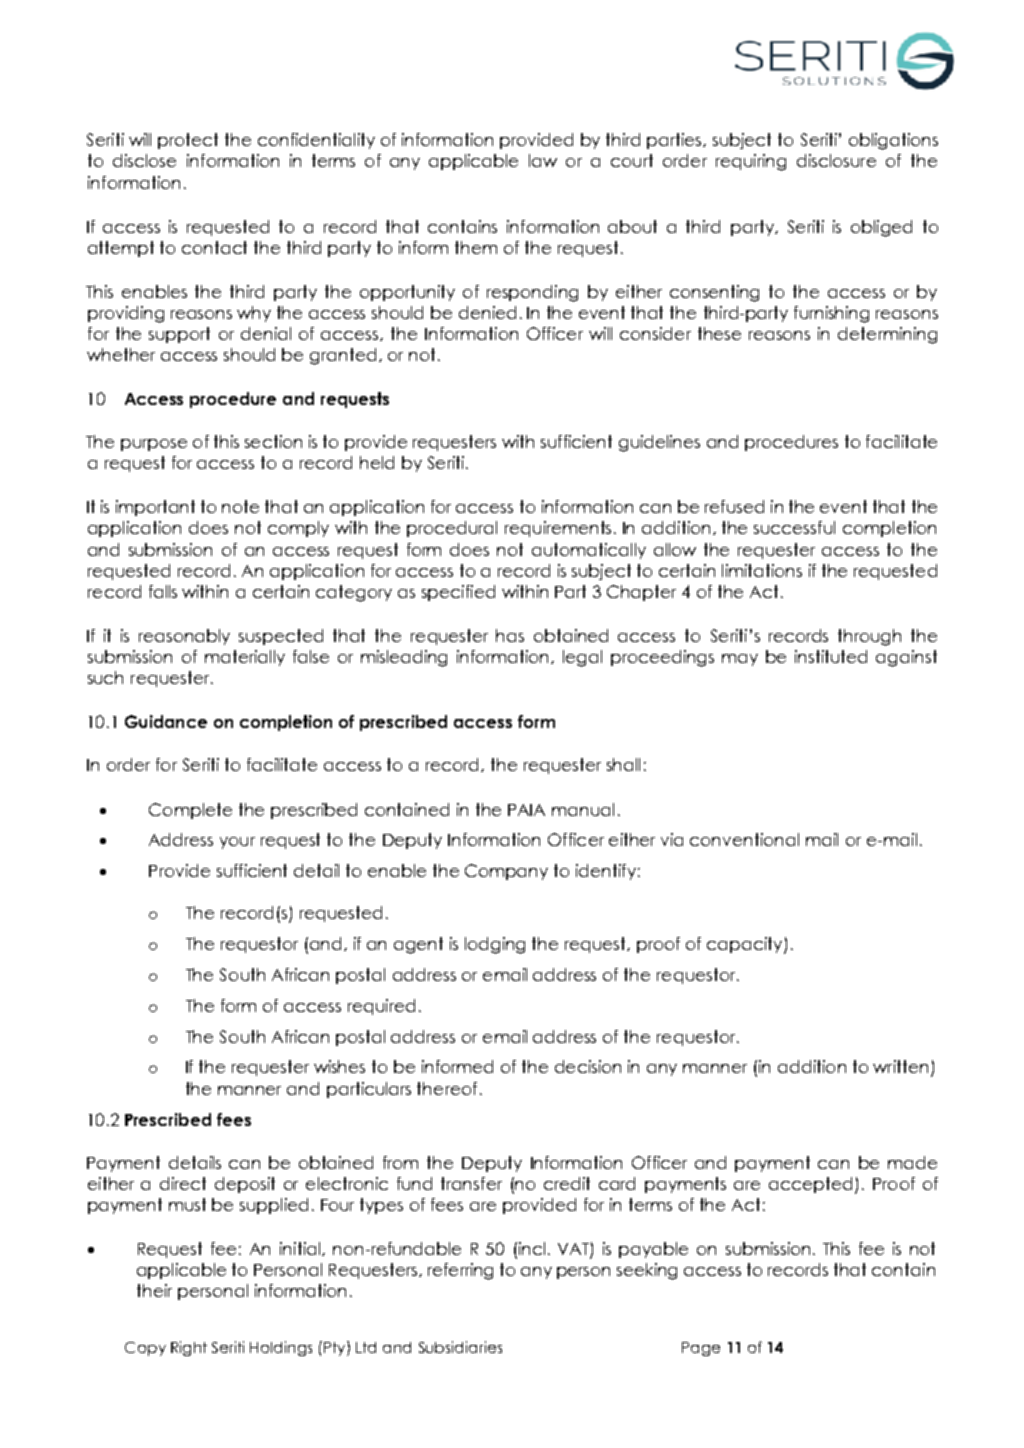  What do you see at coordinates (460, 1347) in the screenshot?
I see `Subsidiaries` at bounding box center [460, 1347].
